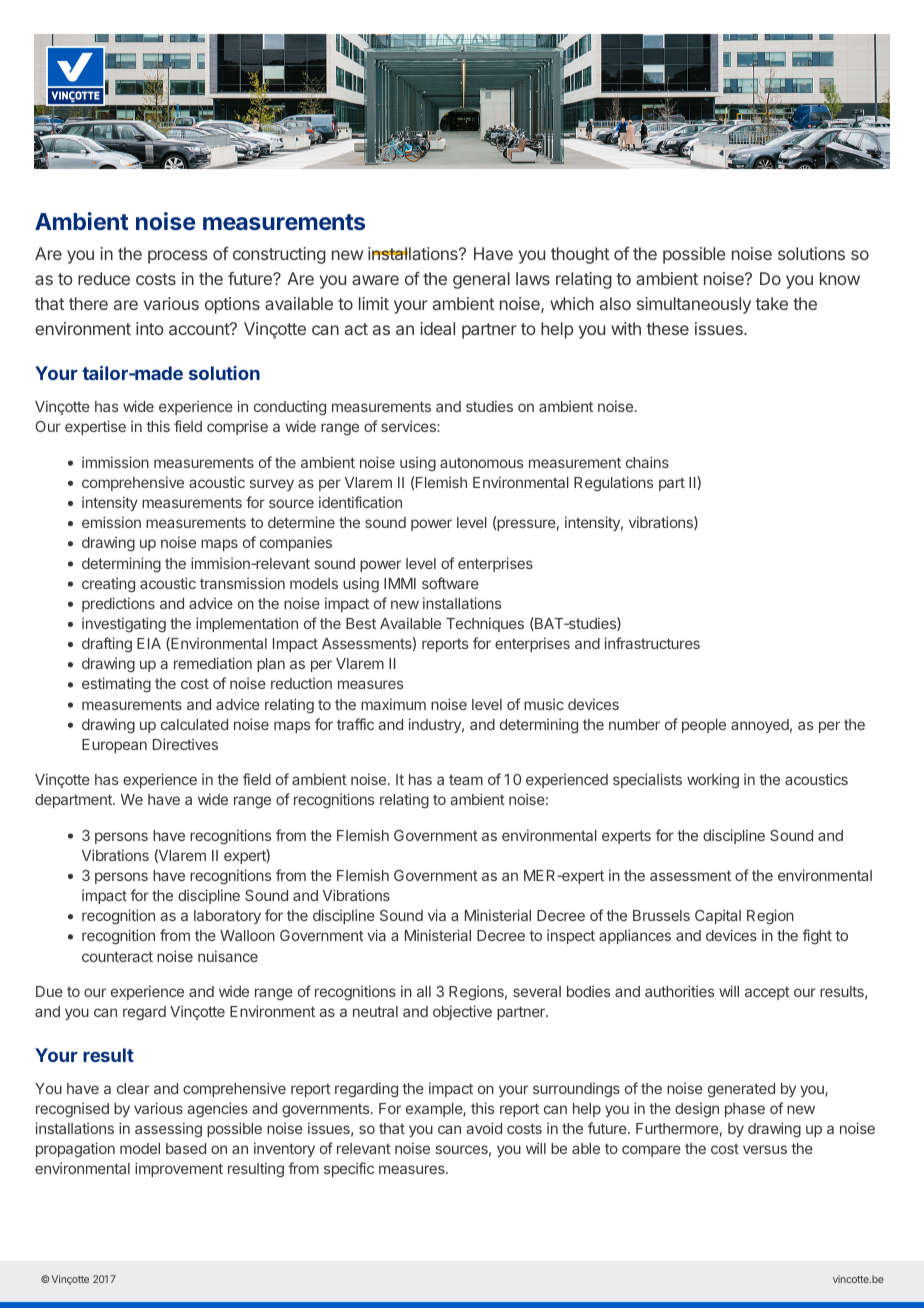 Image resolution: width=924 pixels, height=1308 pixels. Describe the element at coordinates (194, 724) in the image. I see `calculated` at that location.
